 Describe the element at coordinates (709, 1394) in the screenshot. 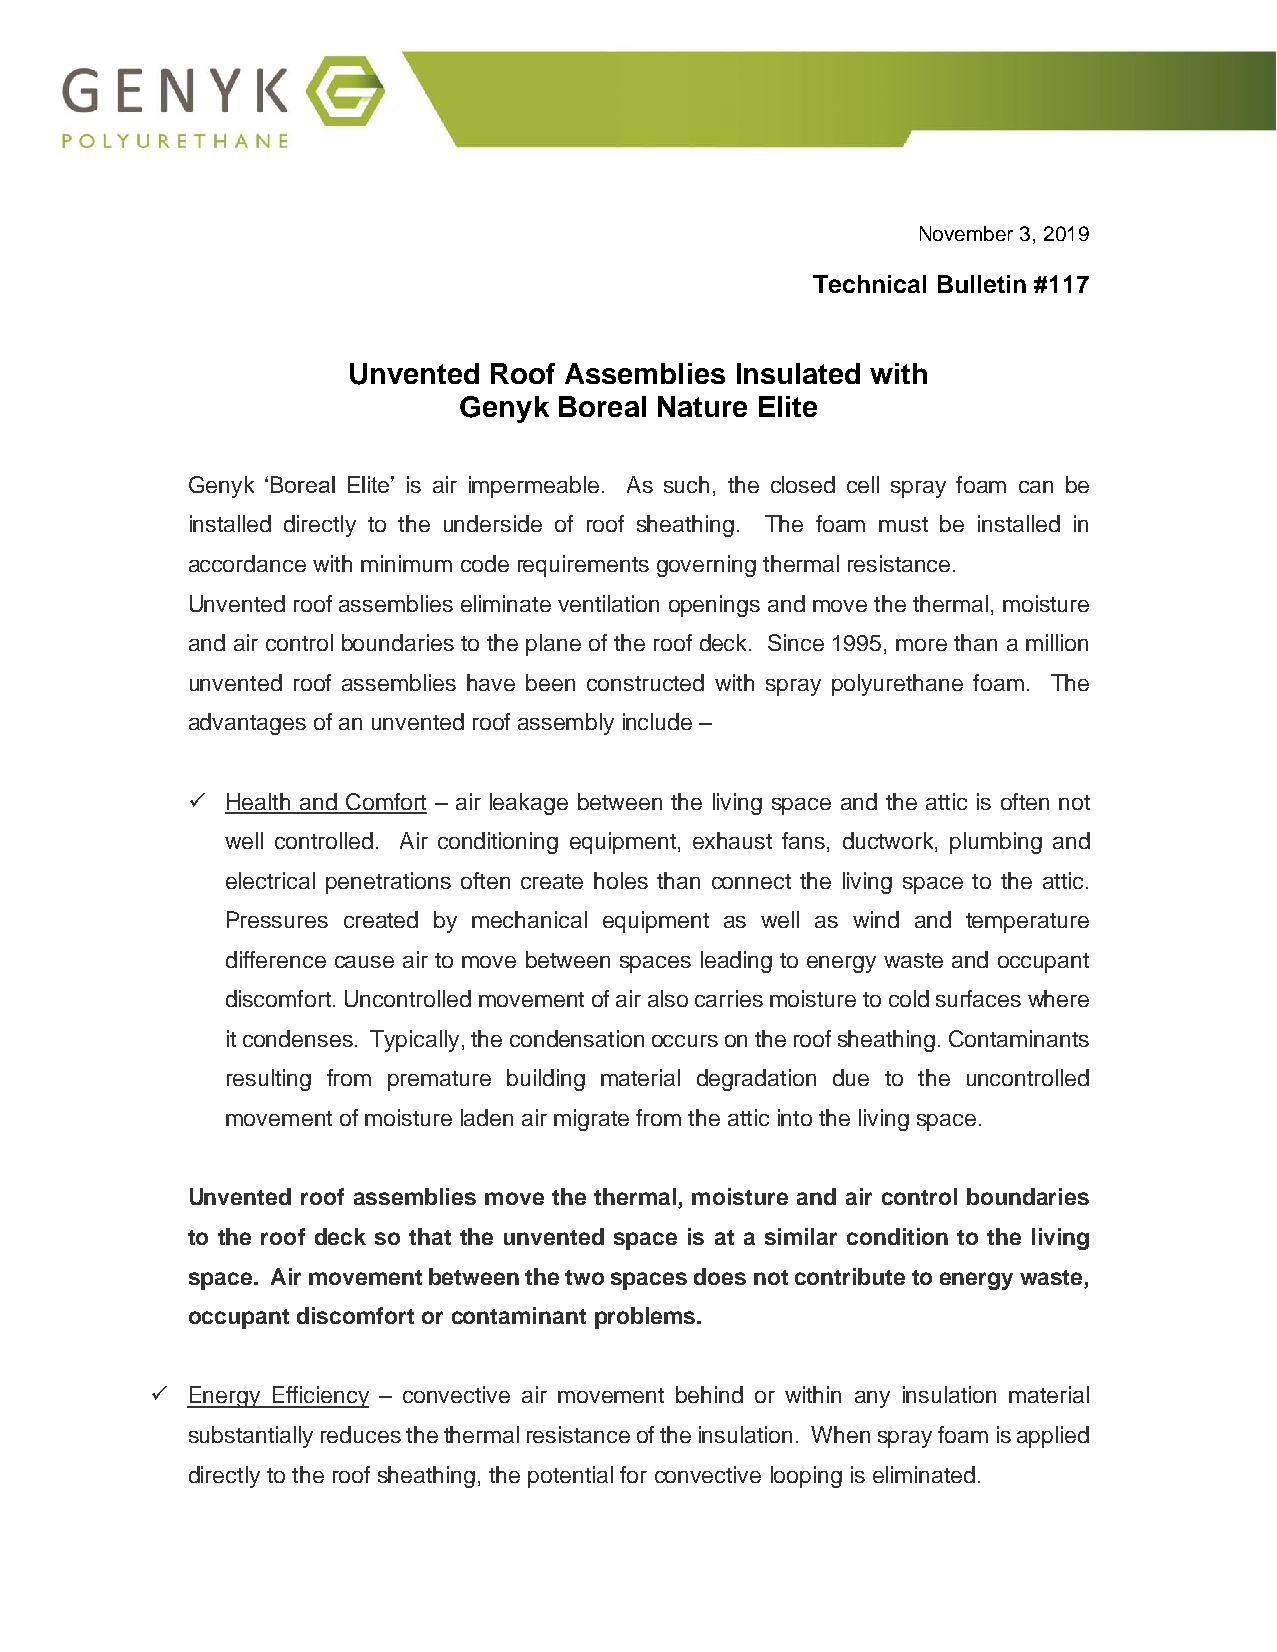

I see `behind` at that location.
